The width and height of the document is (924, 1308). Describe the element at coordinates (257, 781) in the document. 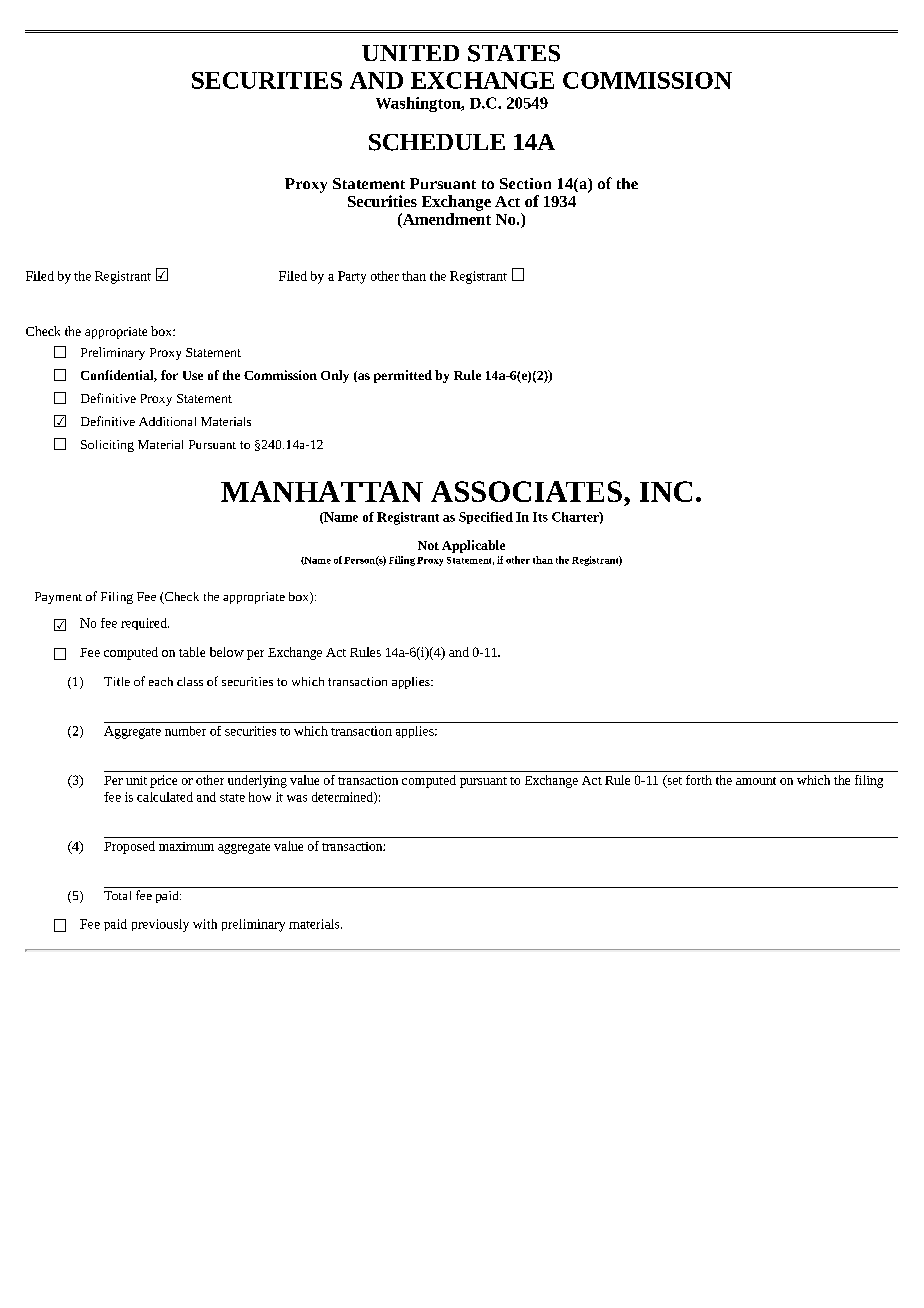

I see `underlying` at that location.
